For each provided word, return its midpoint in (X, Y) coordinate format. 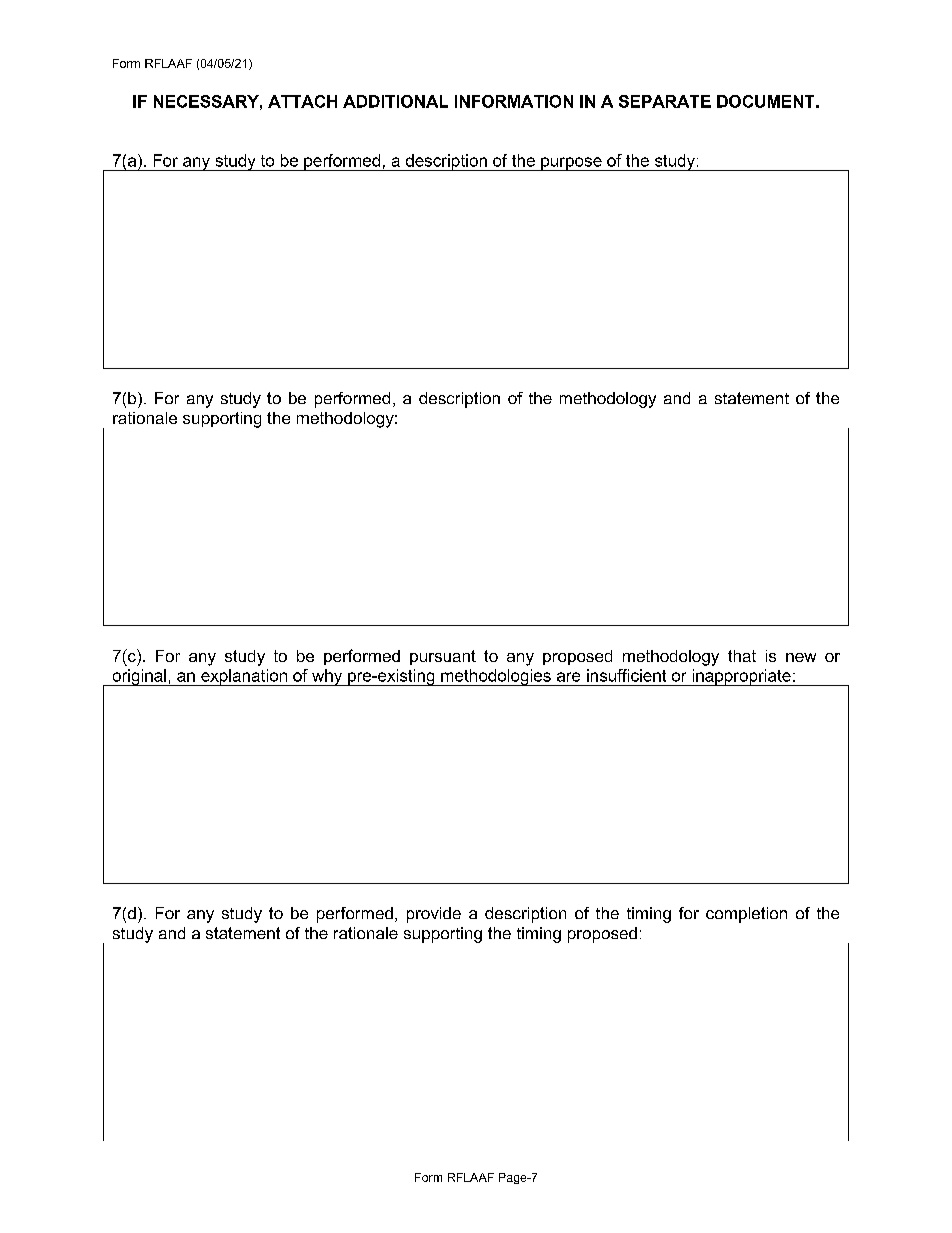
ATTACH (302, 101)
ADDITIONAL (395, 101)
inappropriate (741, 677)
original (139, 677)
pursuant (443, 657)
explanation (244, 677)
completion (746, 915)
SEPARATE (665, 101)
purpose (571, 164)
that (742, 656)
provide (434, 915)
